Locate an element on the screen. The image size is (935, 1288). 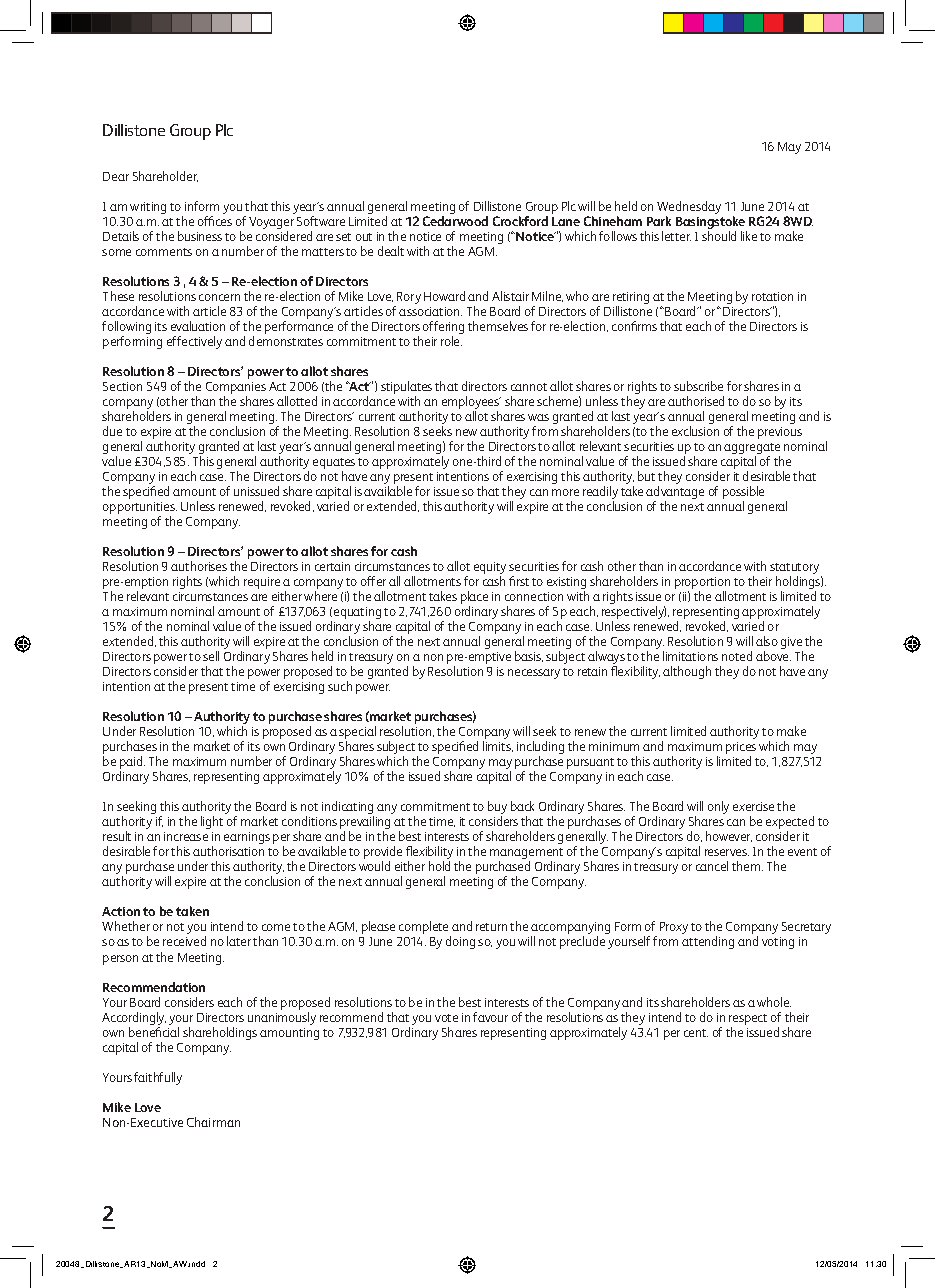
offices is located at coordinates (215, 221).
